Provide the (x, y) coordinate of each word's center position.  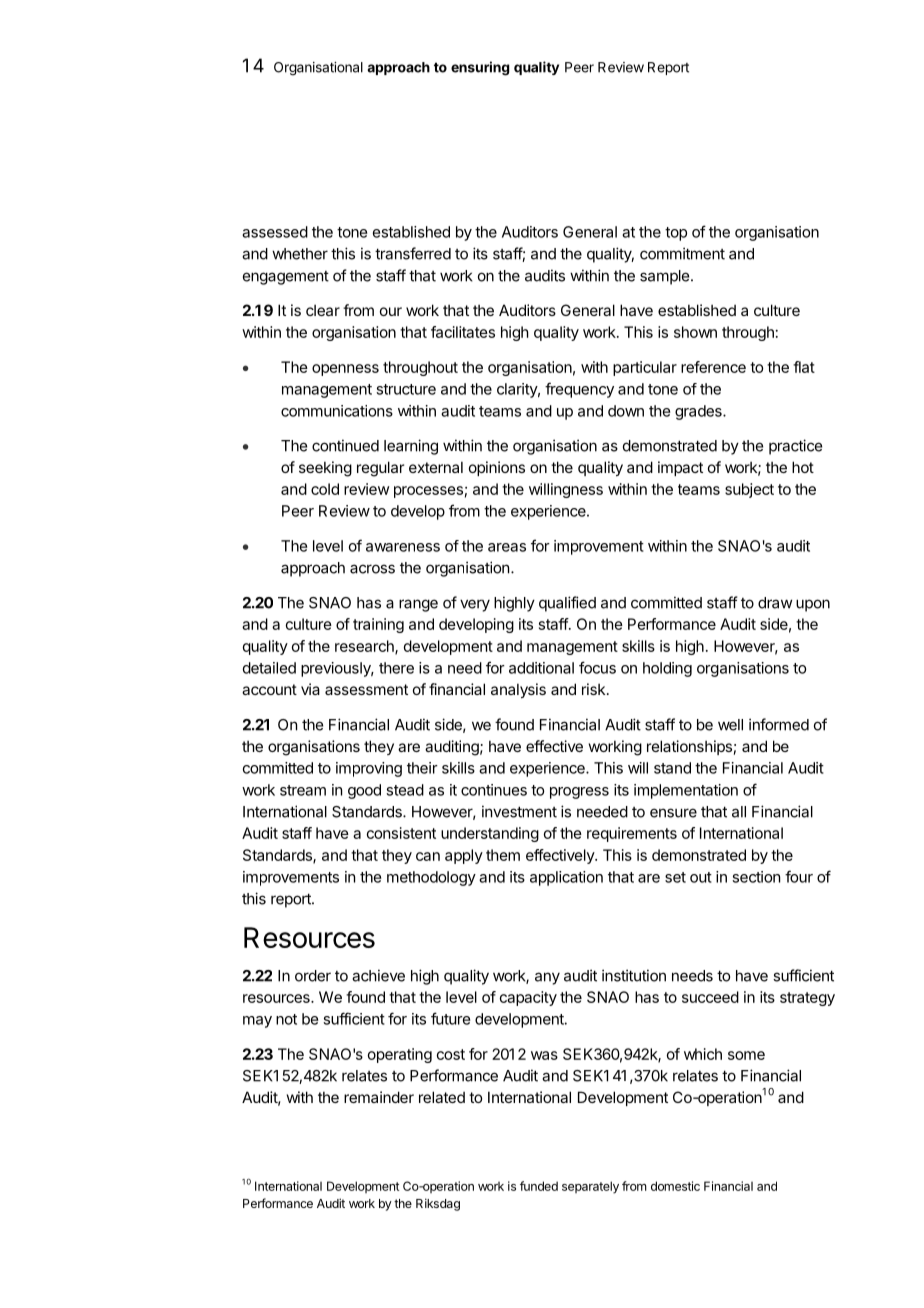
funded (539, 1186)
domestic (675, 1186)
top (676, 234)
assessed (275, 232)
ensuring (480, 68)
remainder (379, 1097)
